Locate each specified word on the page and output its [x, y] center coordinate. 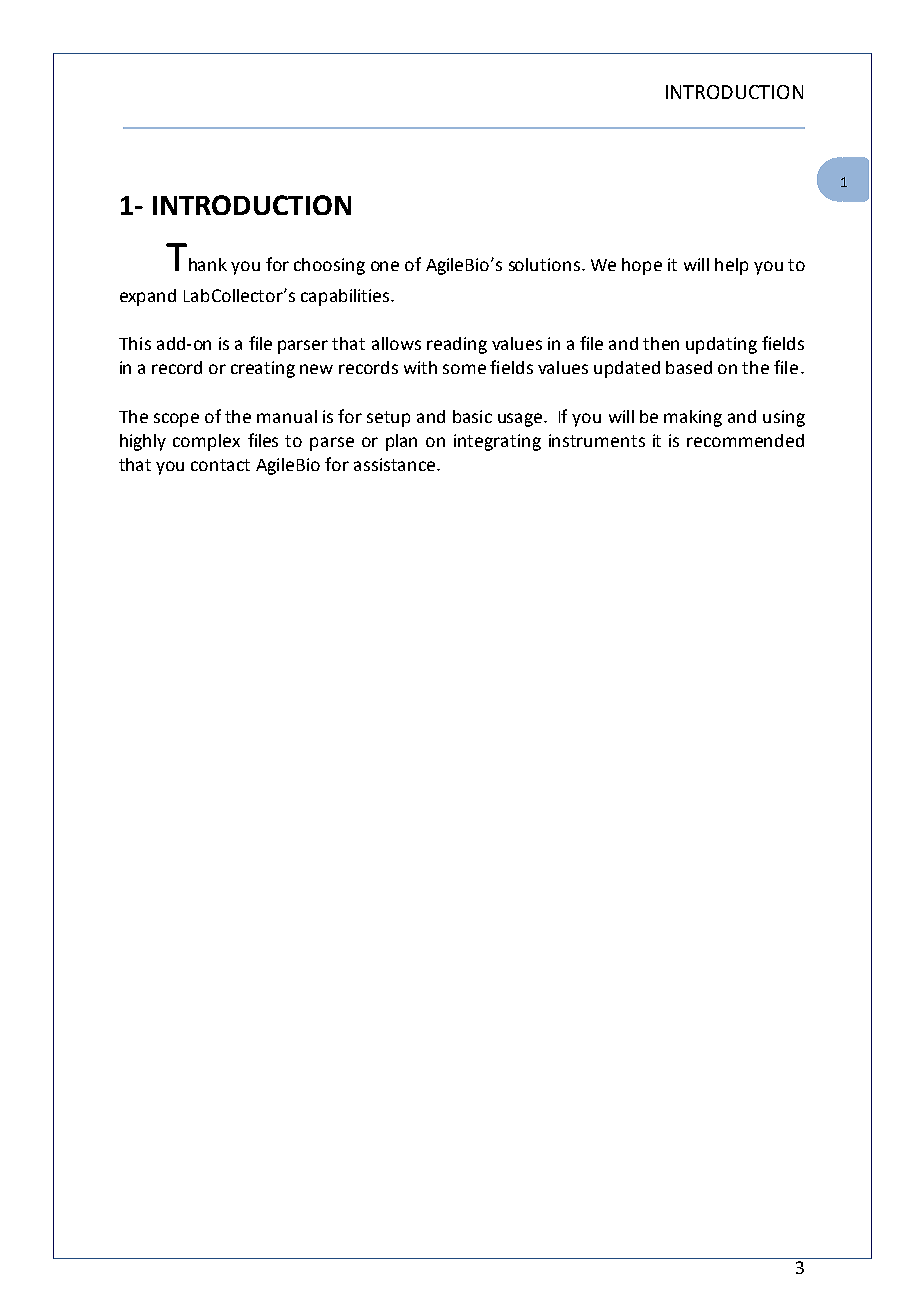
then [661, 343]
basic [472, 416]
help [731, 266]
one [385, 266]
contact [220, 465]
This [135, 343]
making [693, 418]
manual [287, 416]
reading [457, 345]
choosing [329, 266]
